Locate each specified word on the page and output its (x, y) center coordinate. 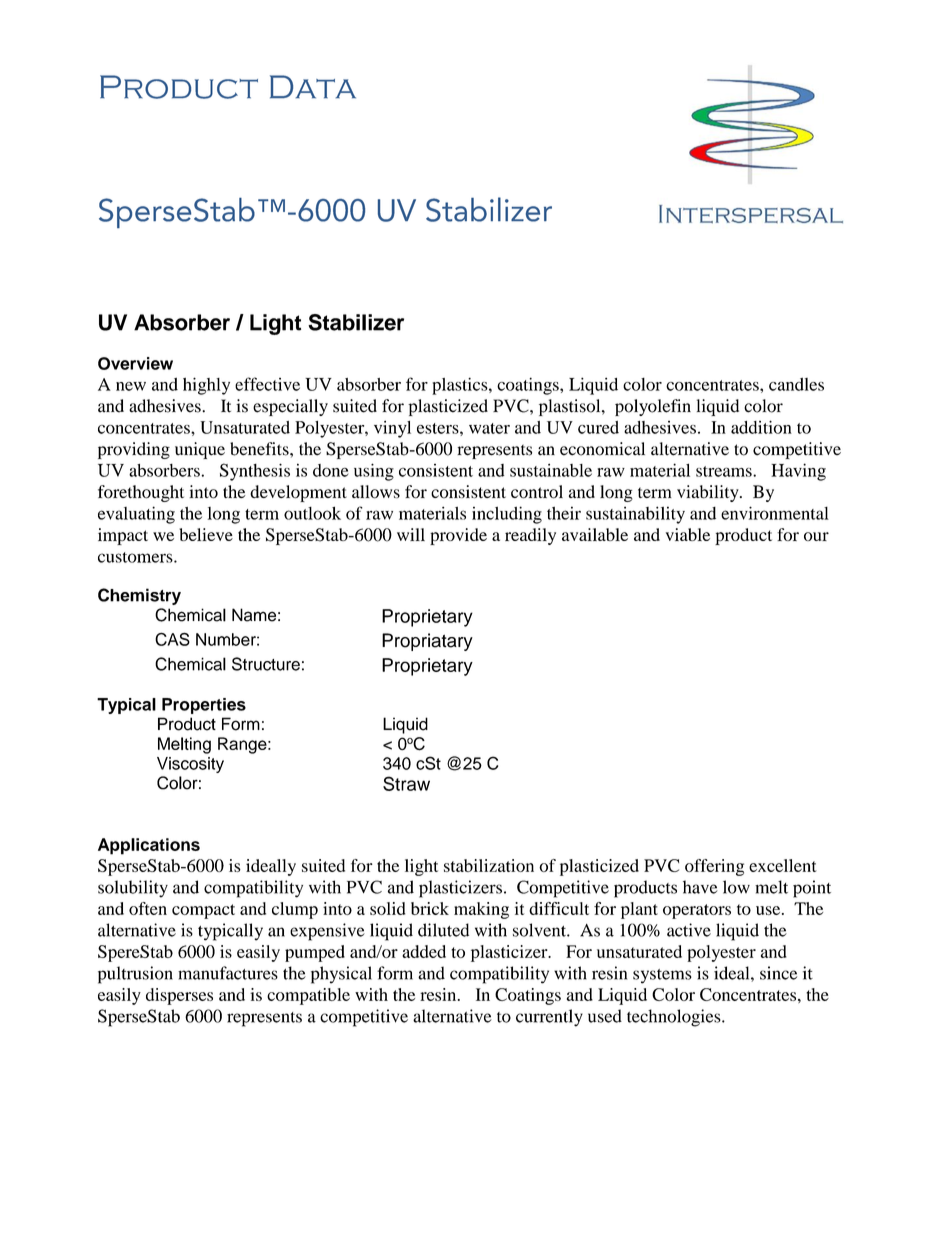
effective (267, 384)
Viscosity (190, 765)
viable (688, 534)
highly (206, 386)
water (489, 428)
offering (714, 867)
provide (458, 536)
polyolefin (653, 407)
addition (761, 427)
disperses (179, 996)
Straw (406, 783)
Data (313, 87)
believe (206, 534)
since (778, 973)
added (424, 951)
